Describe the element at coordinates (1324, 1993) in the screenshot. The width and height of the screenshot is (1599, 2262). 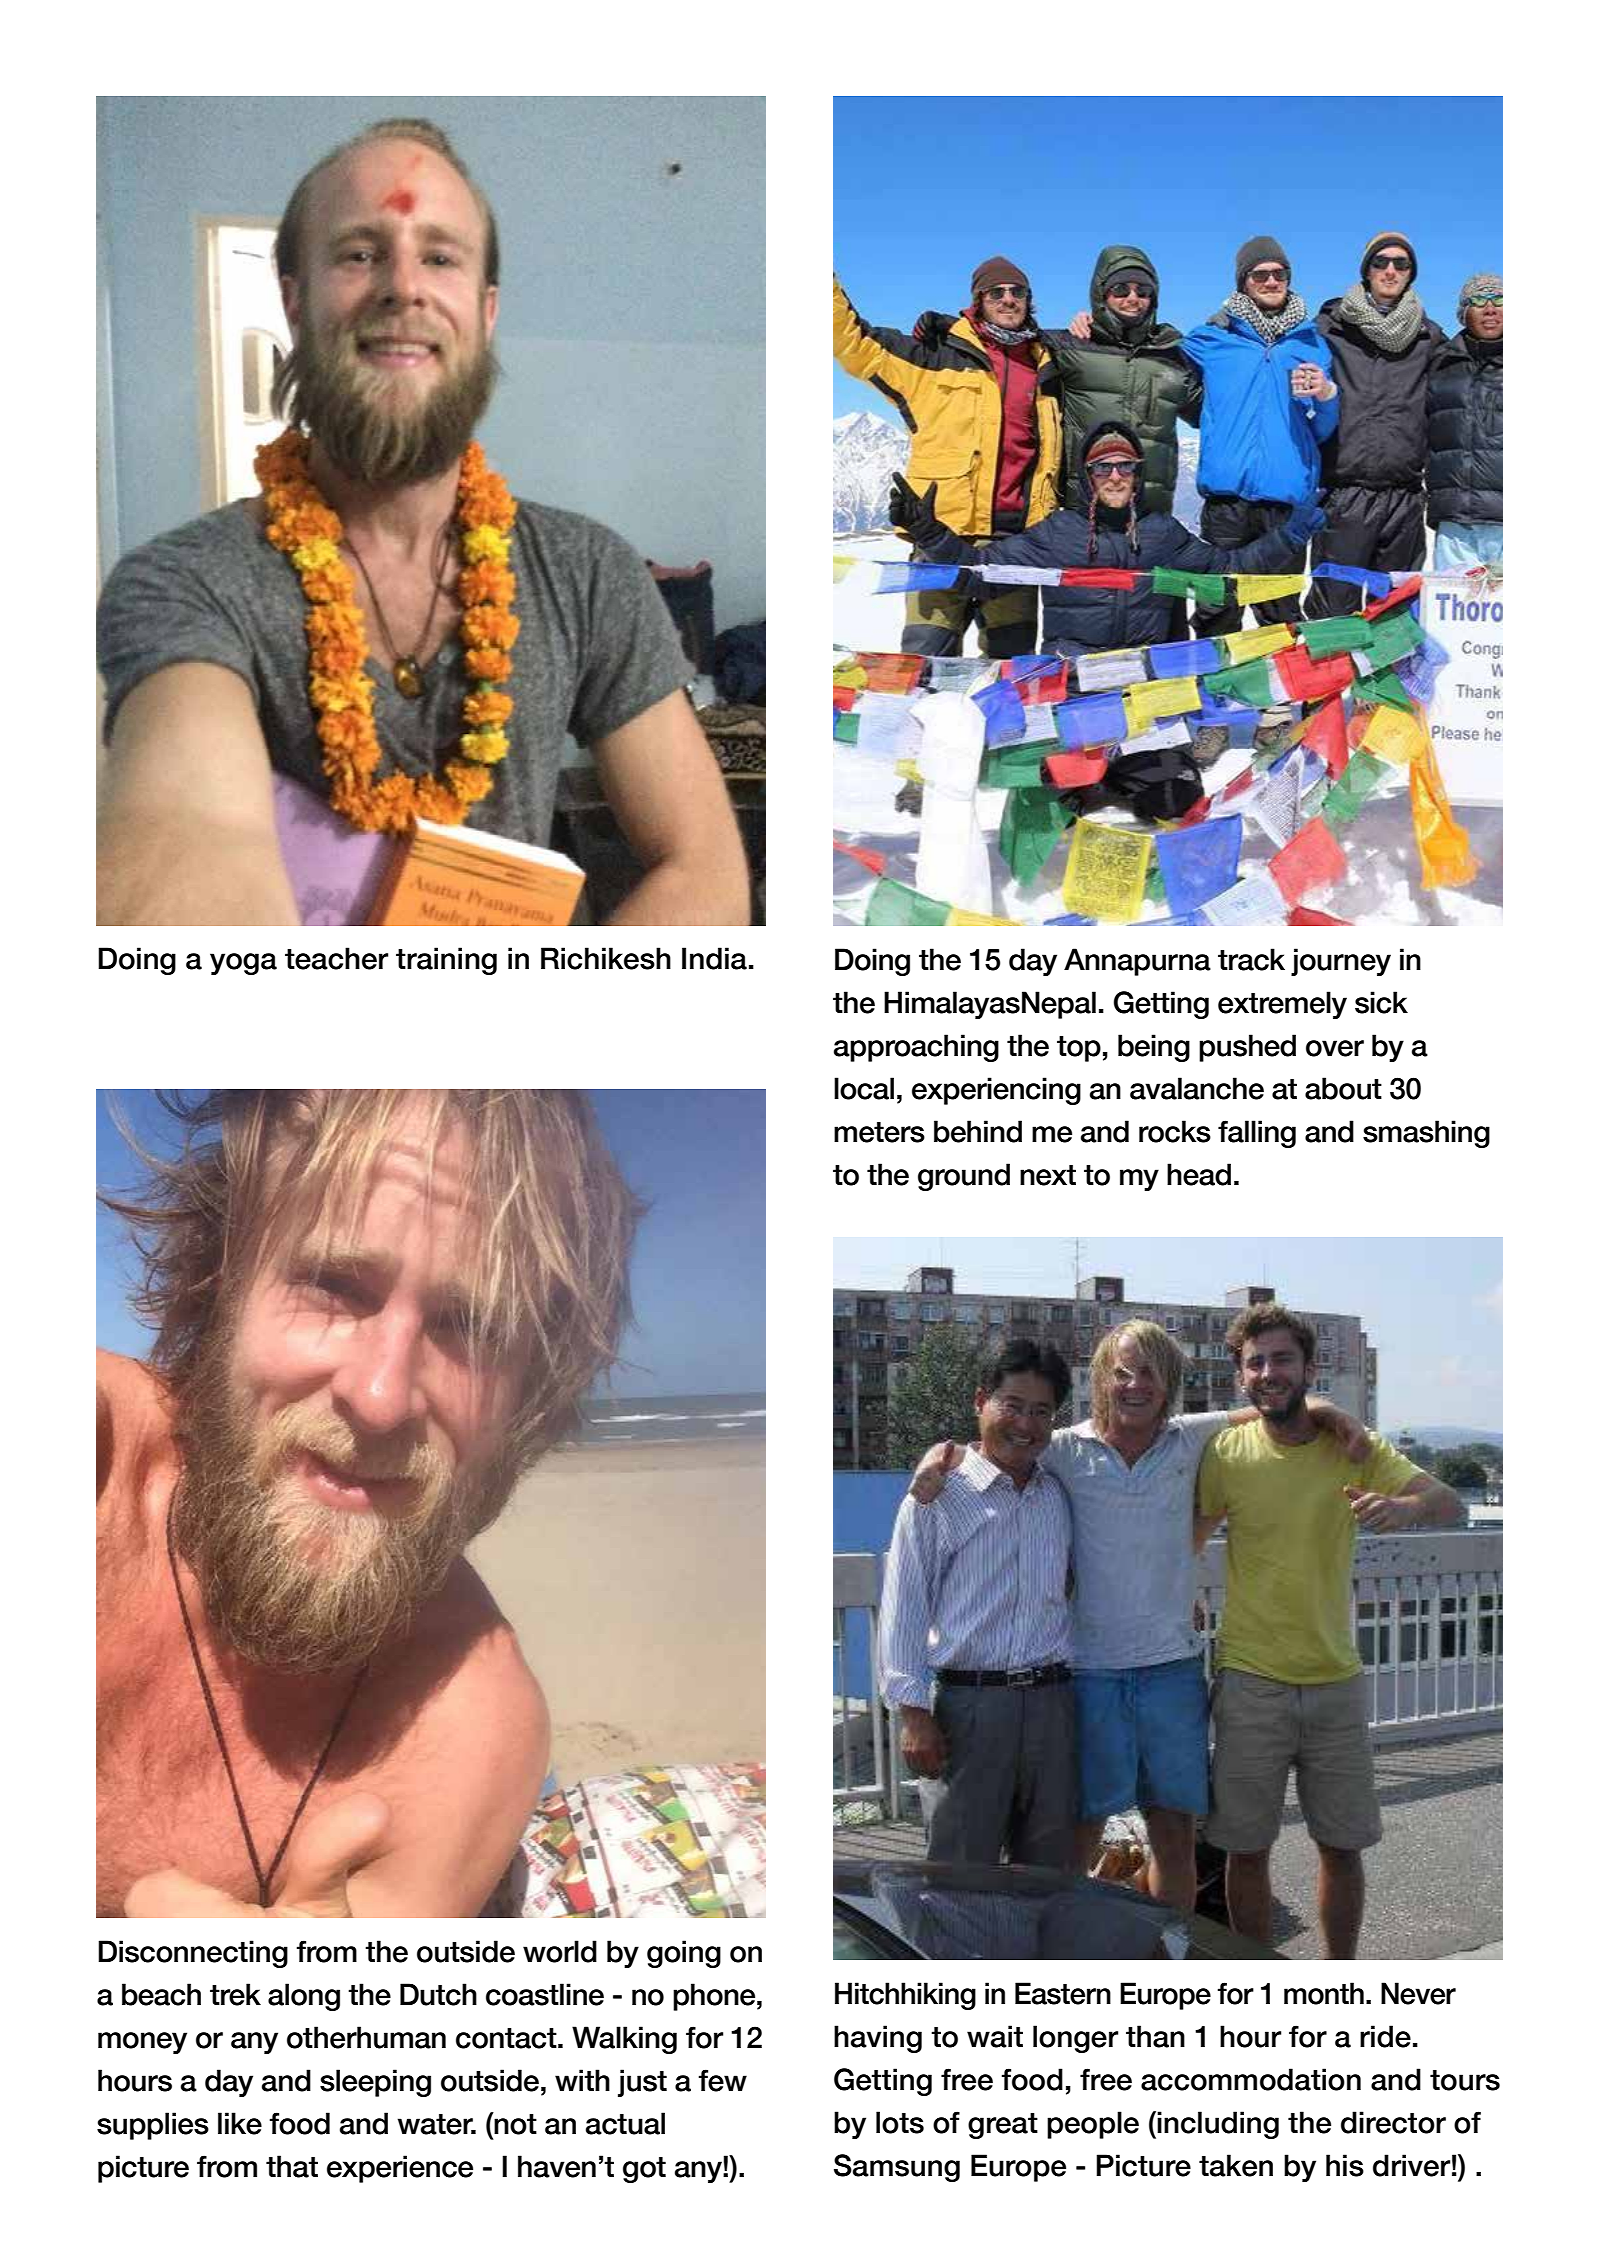
I see `month` at that location.
